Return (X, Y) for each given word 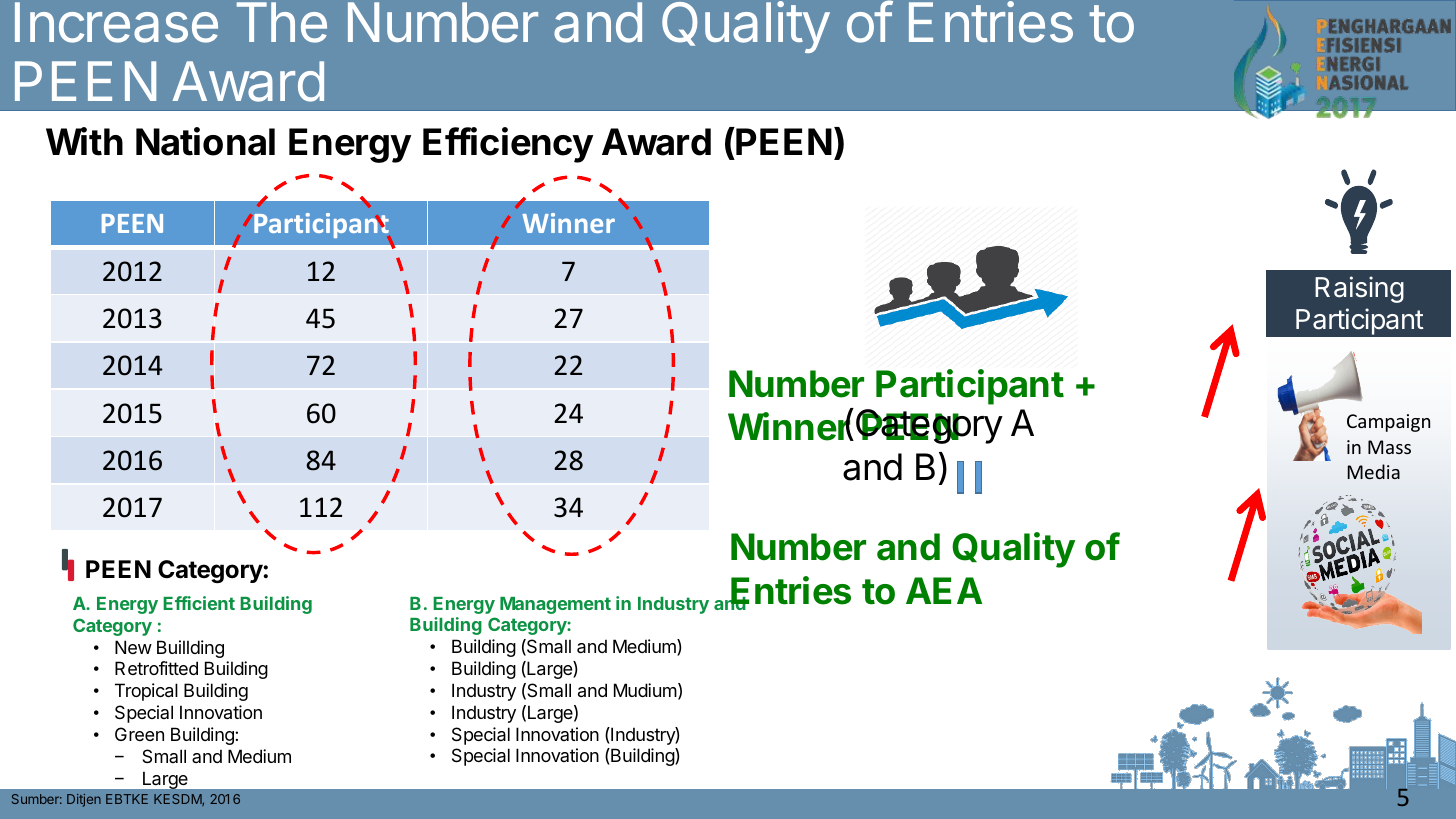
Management (555, 605)
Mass (1389, 447)
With (84, 141)
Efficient (199, 603)
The (282, 22)
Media (1373, 471)
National (205, 141)
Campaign (1388, 423)
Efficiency (508, 145)
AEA (944, 590)
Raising (1359, 289)
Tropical (146, 692)
